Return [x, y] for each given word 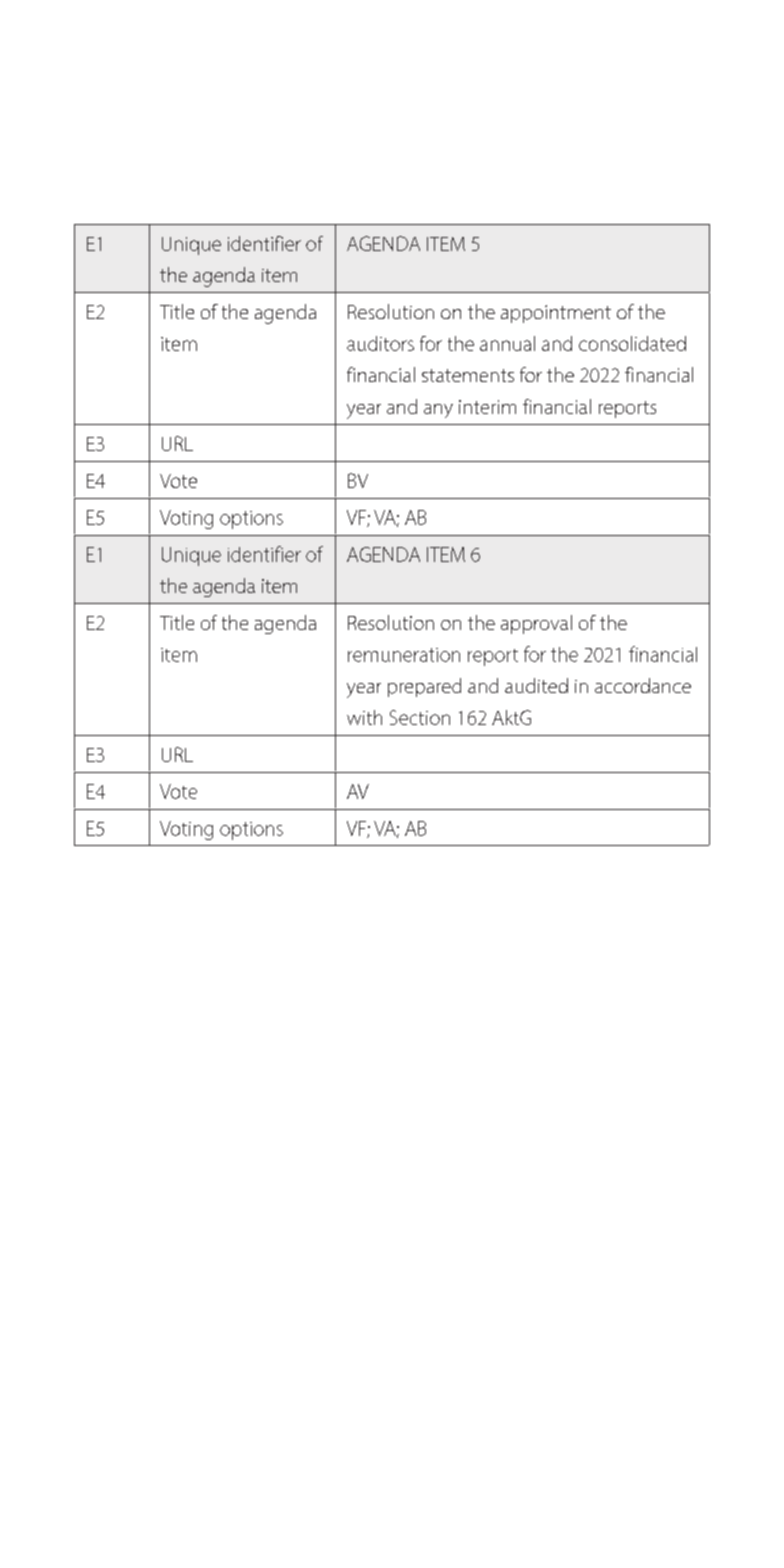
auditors [380, 343]
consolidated [632, 343]
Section [420, 717]
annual [507, 343]
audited [536, 685]
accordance [643, 685]
